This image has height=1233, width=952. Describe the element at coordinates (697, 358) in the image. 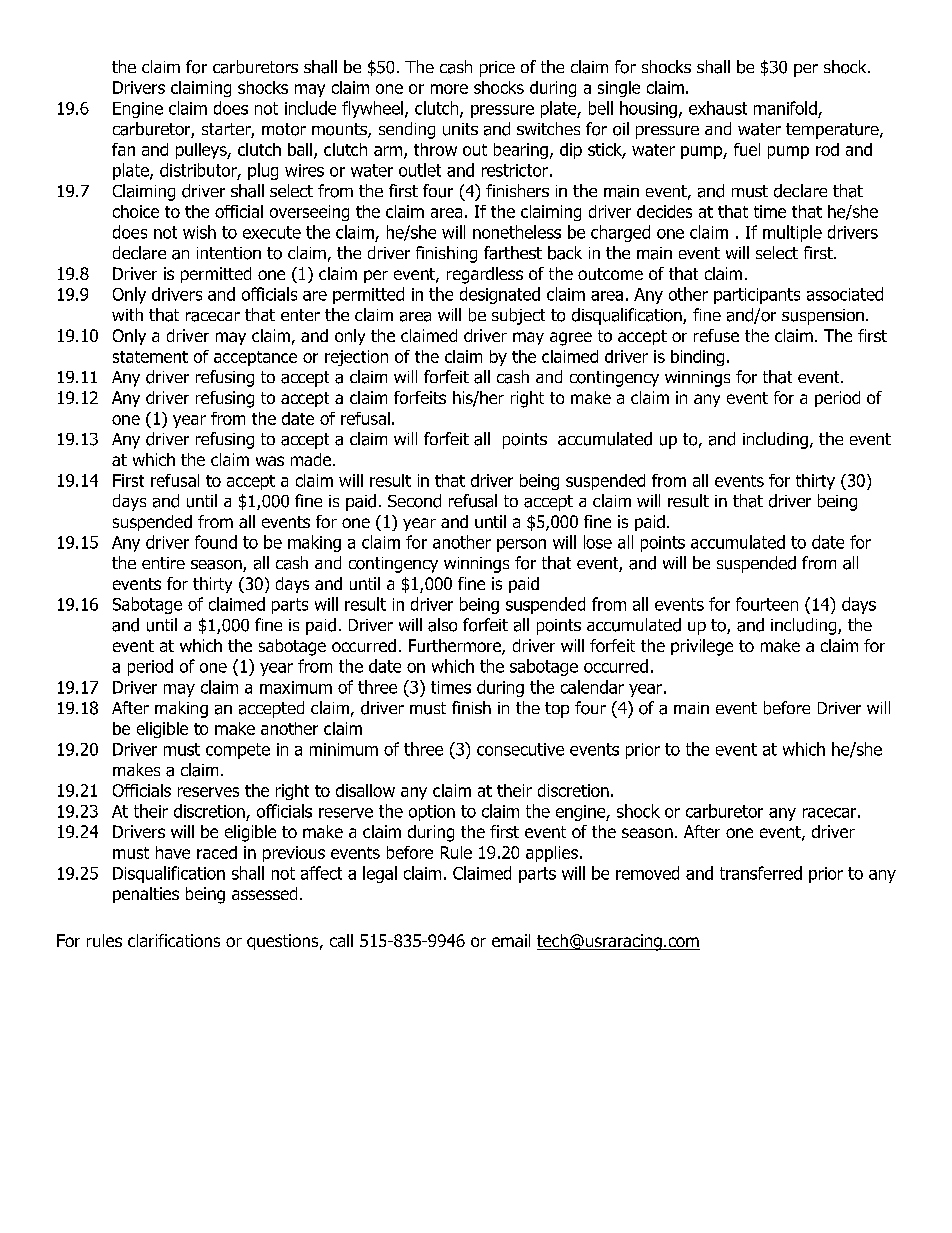

I see `binding` at that location.
